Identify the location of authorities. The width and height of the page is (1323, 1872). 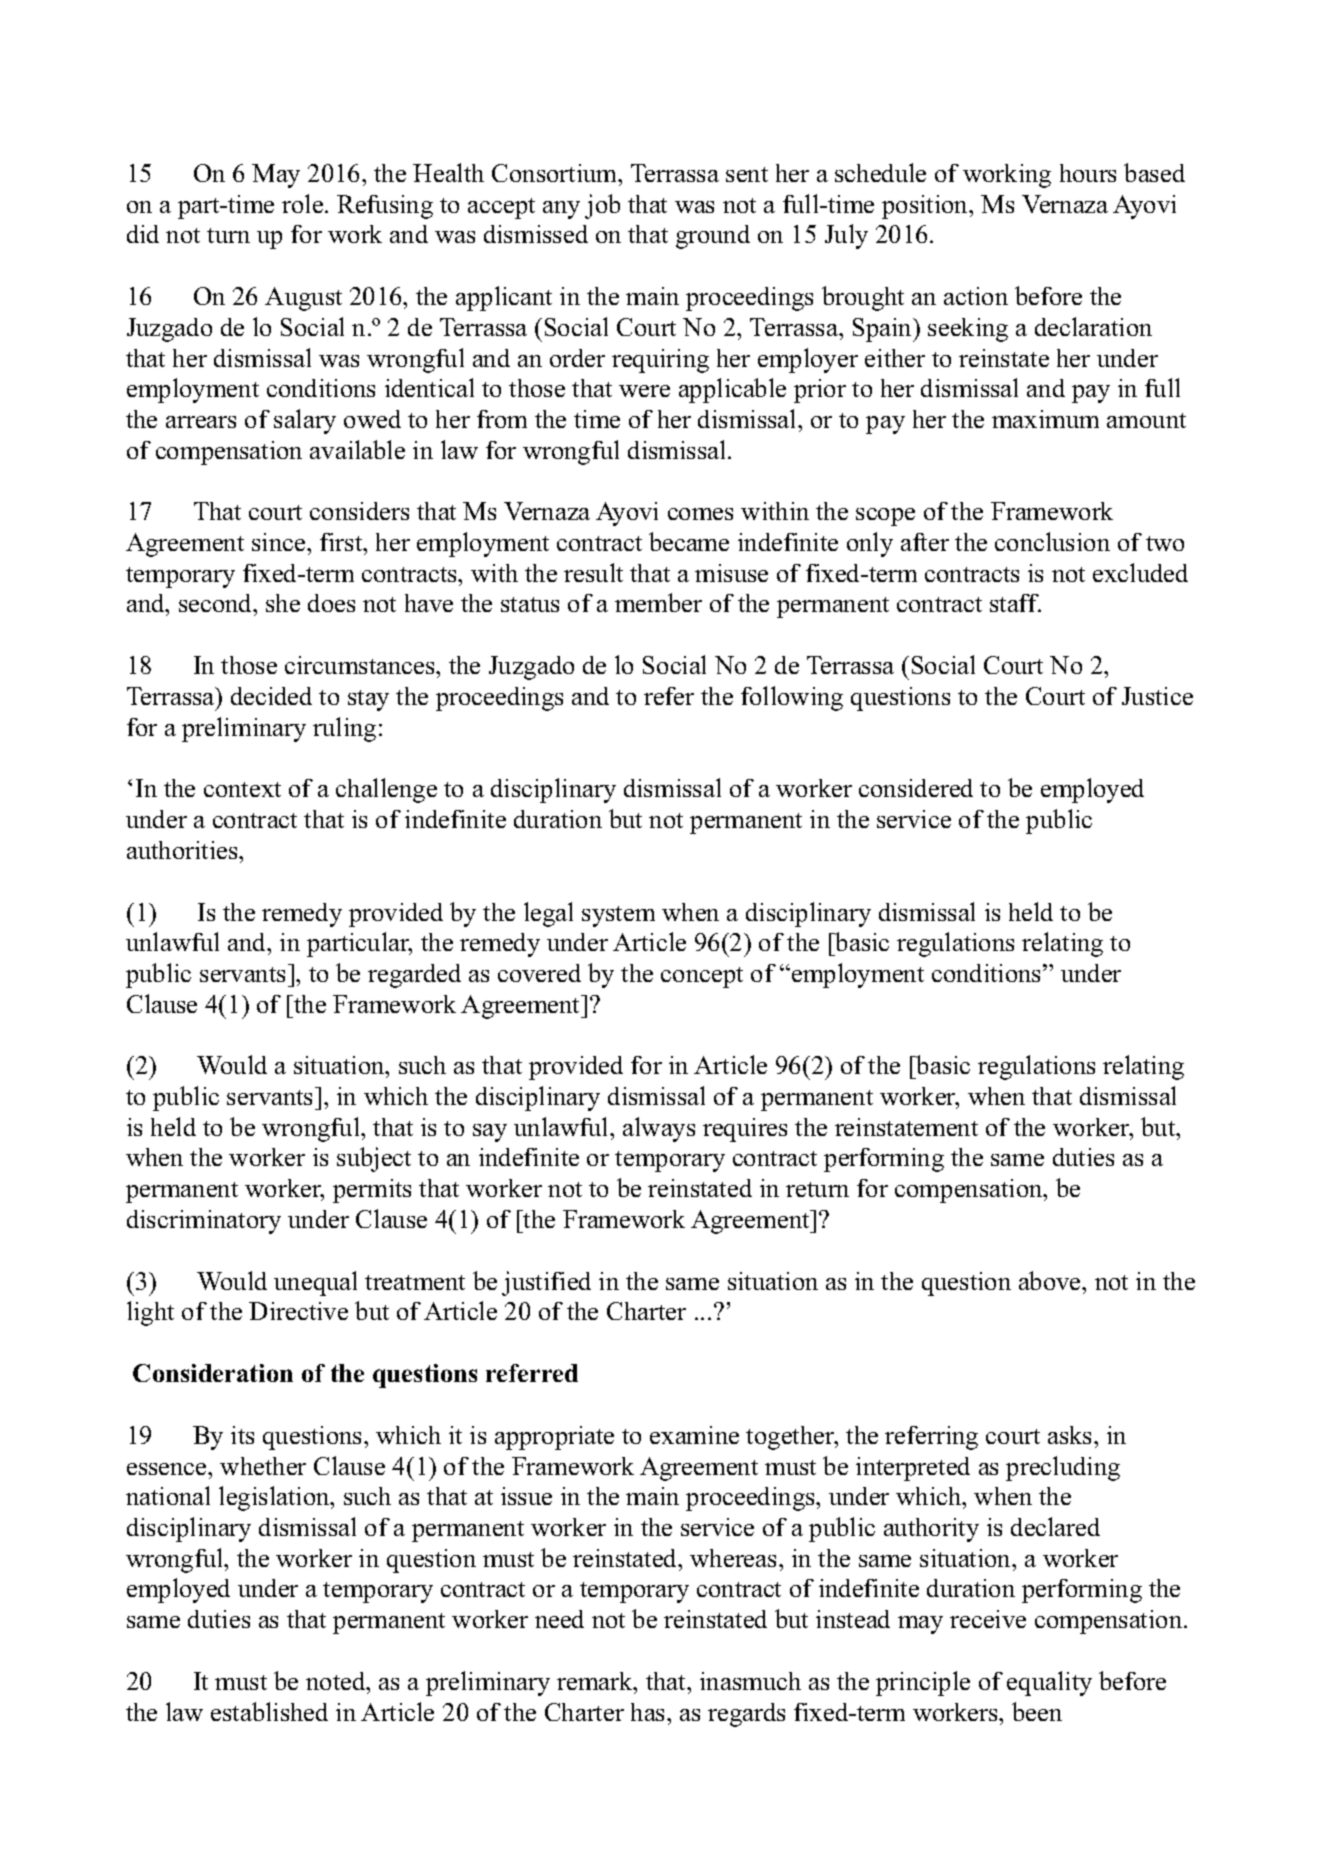
(183, 850).
